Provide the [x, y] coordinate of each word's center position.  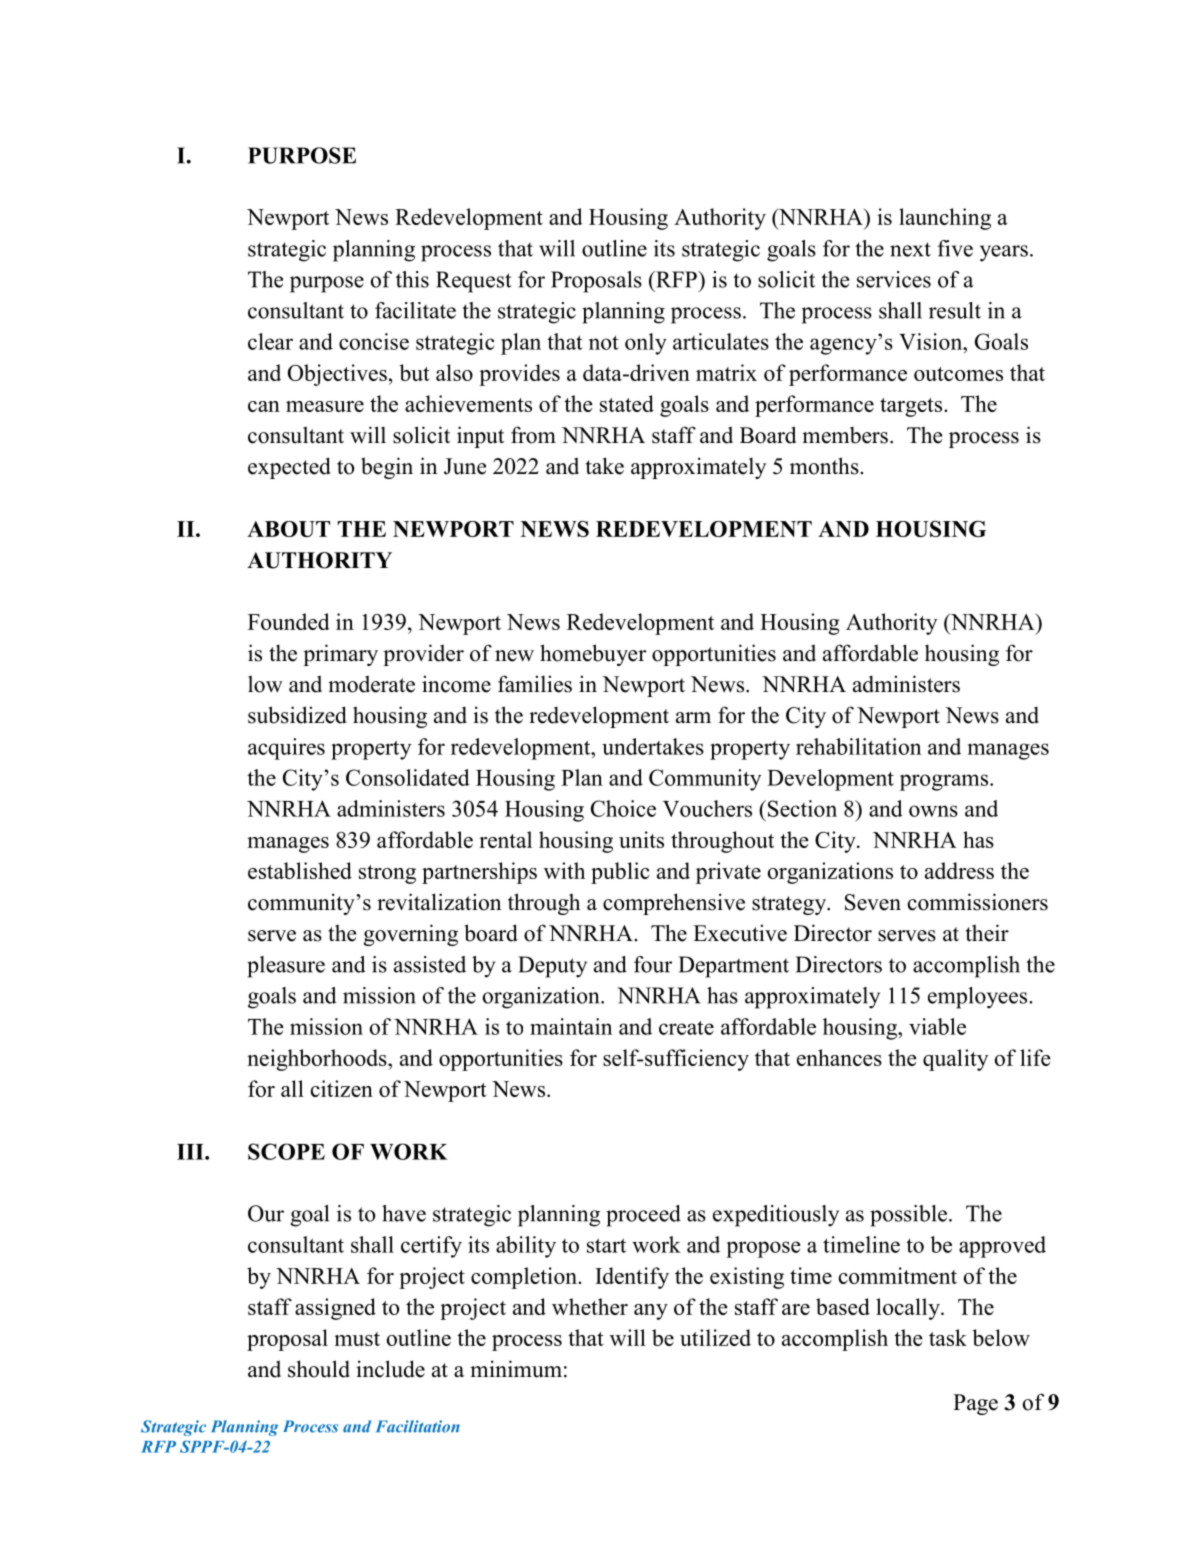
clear [270, 341]
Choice [623, 808]
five [955, 248]
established [300, 870]
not [604, 342]
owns [933, 811]
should [319, 1369]
